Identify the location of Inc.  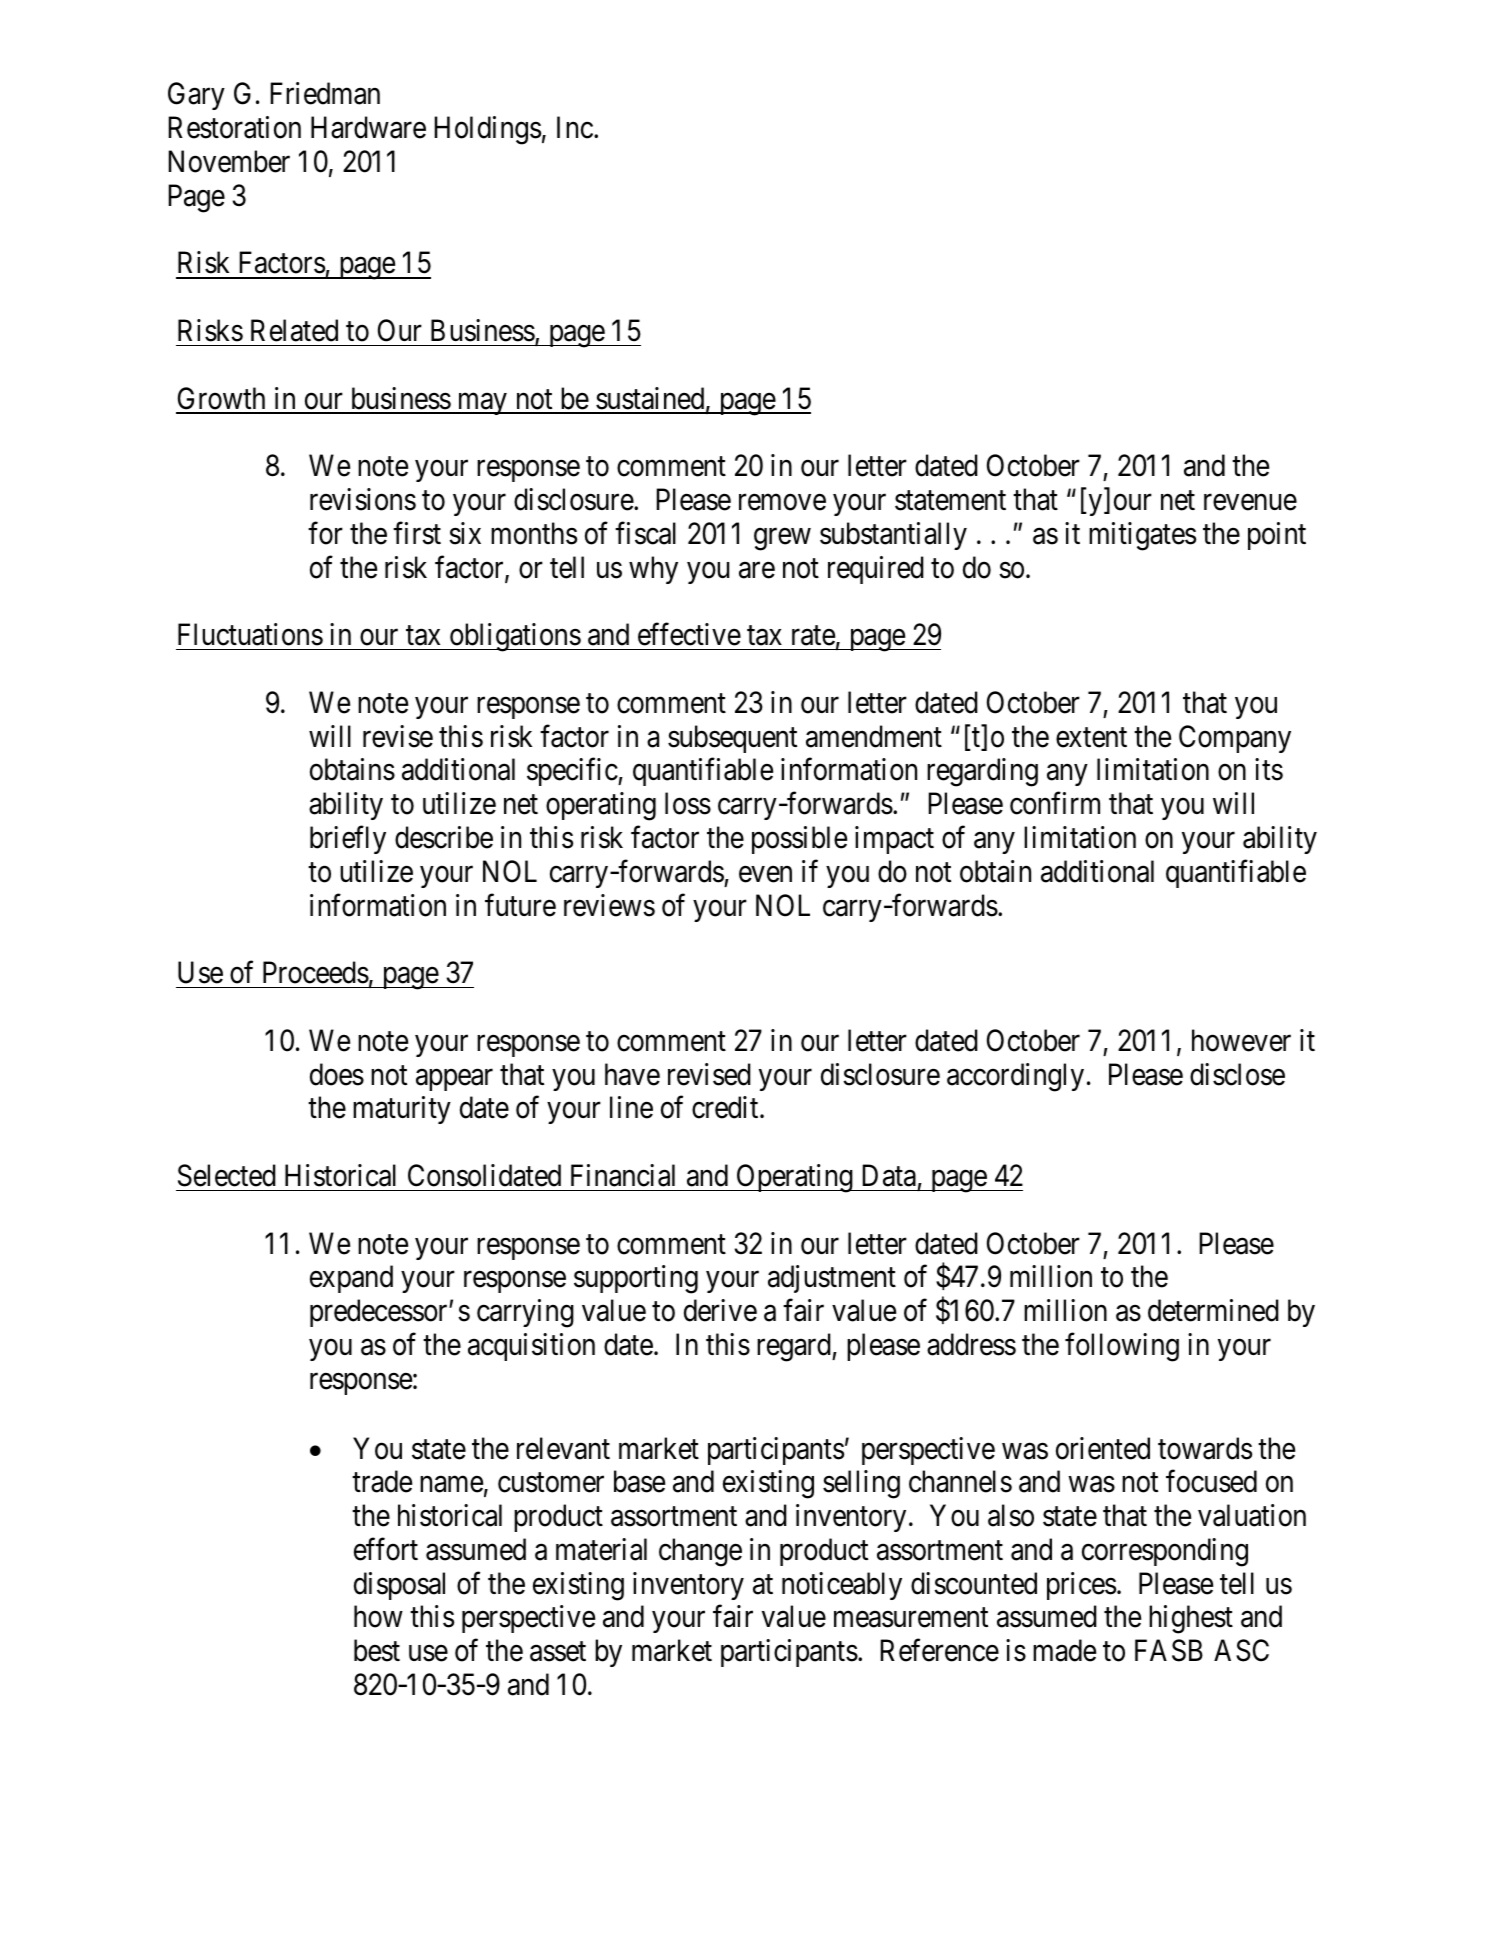
(575, 128).
